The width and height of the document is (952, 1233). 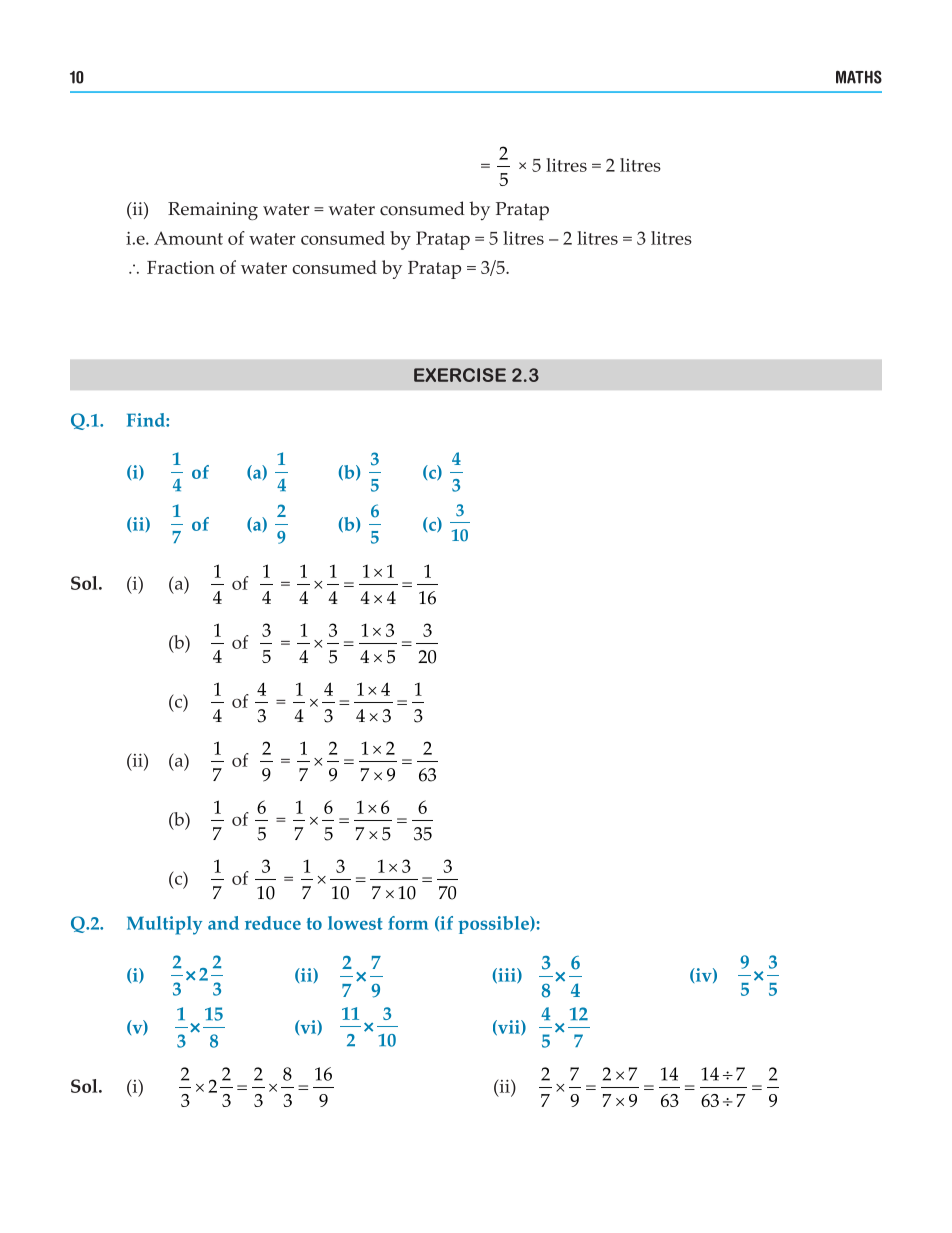 What do you see at coordinates (181, 267) in the document?
I see `Fraction` at bounding box center [181, 267].
